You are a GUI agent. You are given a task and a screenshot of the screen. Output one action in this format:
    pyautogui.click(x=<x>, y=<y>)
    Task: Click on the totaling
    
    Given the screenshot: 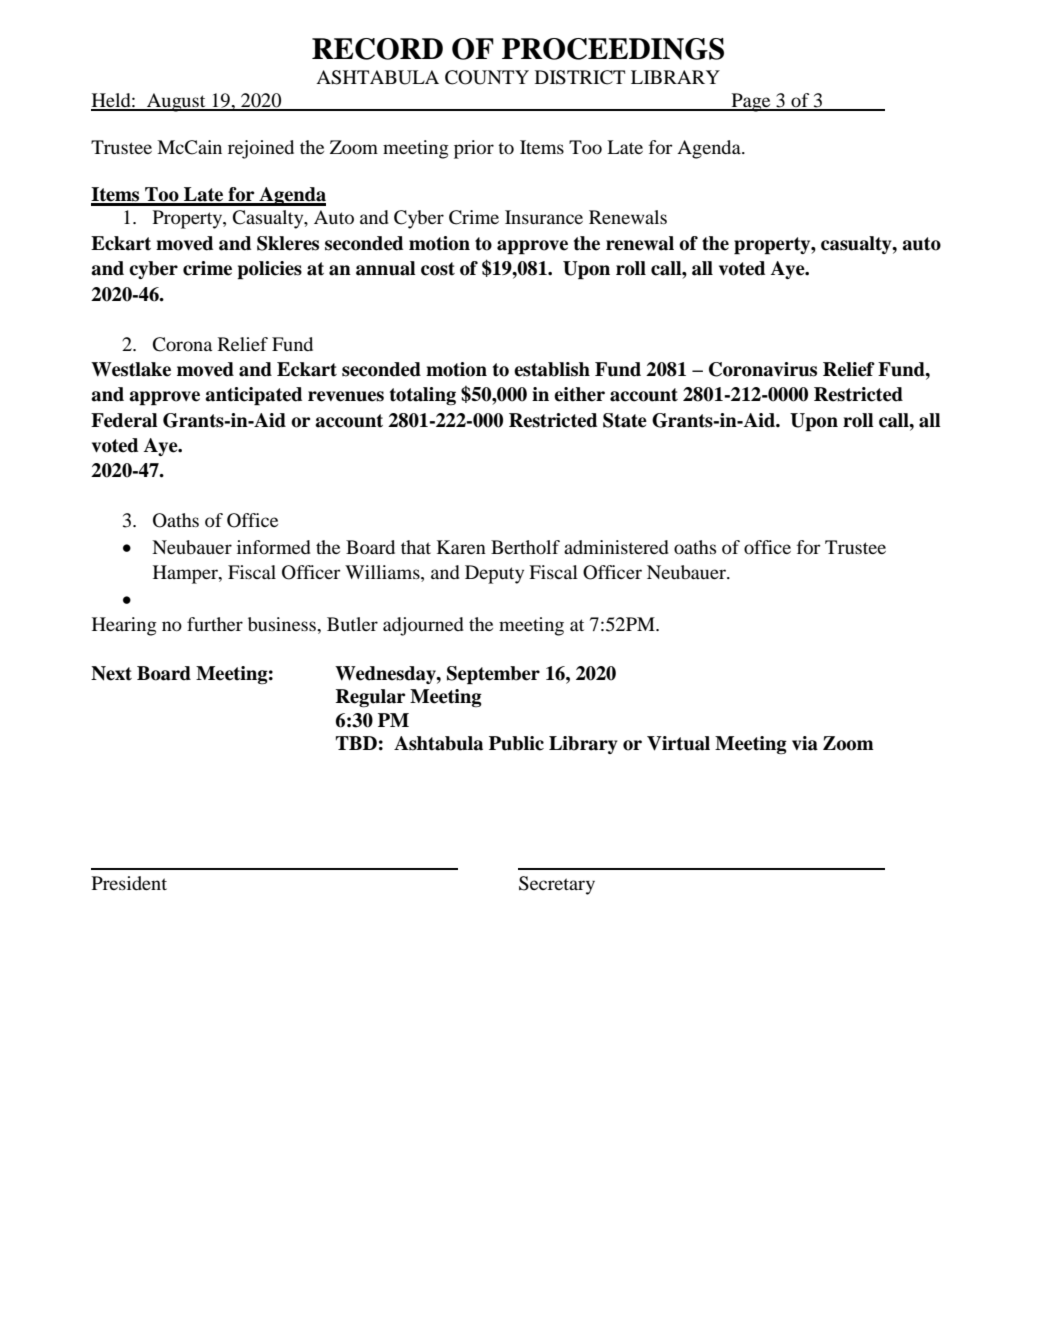 What is the action you would take?
    pyautogui.click(x=423, y=396)
